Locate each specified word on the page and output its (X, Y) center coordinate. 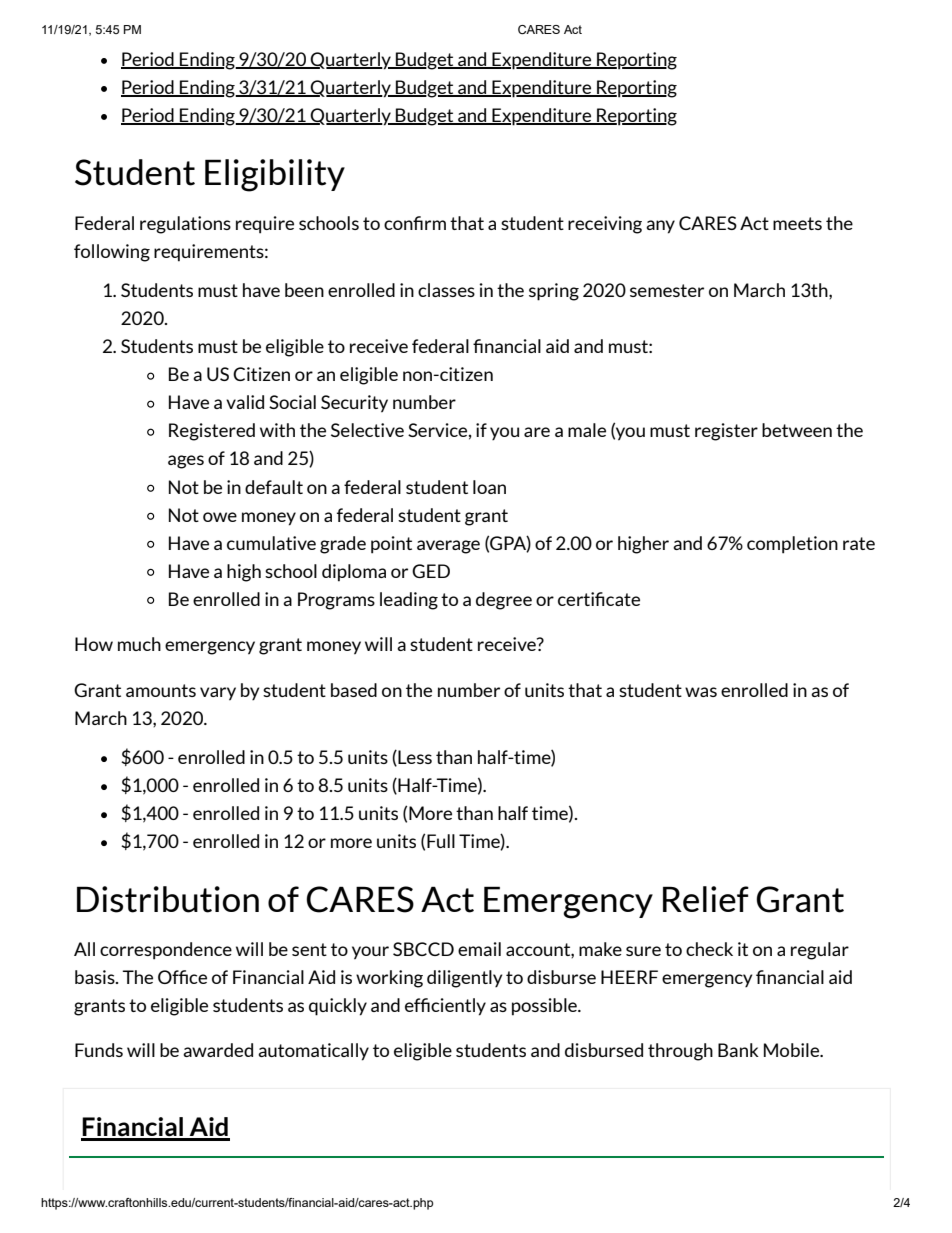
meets (797, 223)
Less (414, 758)
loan (489, 487)
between (797, 430)
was (701, 692)
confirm (415, 223)
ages (186, 462)
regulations (185, 225)
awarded (218, 1050)
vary (218, 694)
